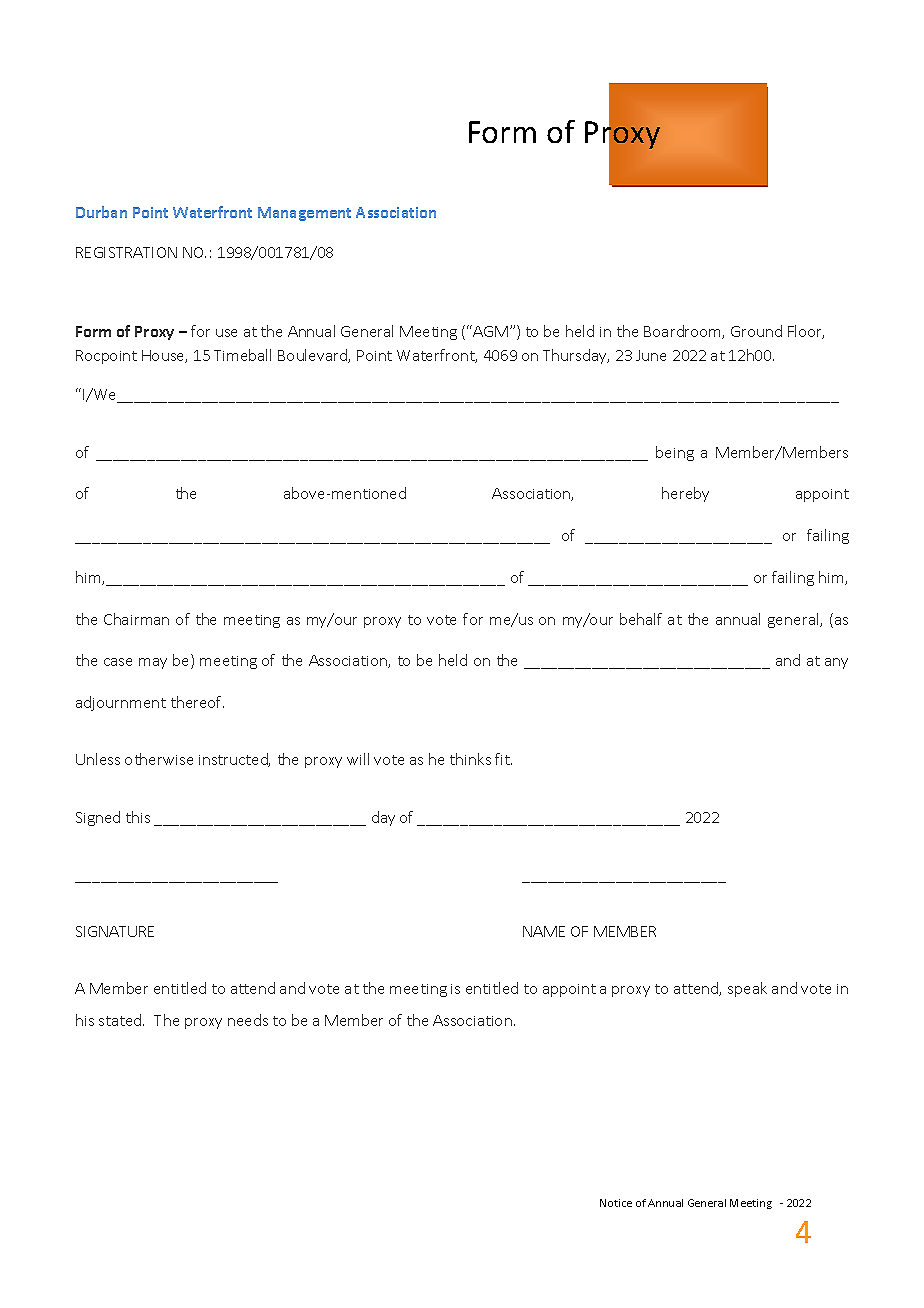  What do you see at coordinates (248, 1020) in the image?
I see `needs` at bounding box center [248, 1020].
